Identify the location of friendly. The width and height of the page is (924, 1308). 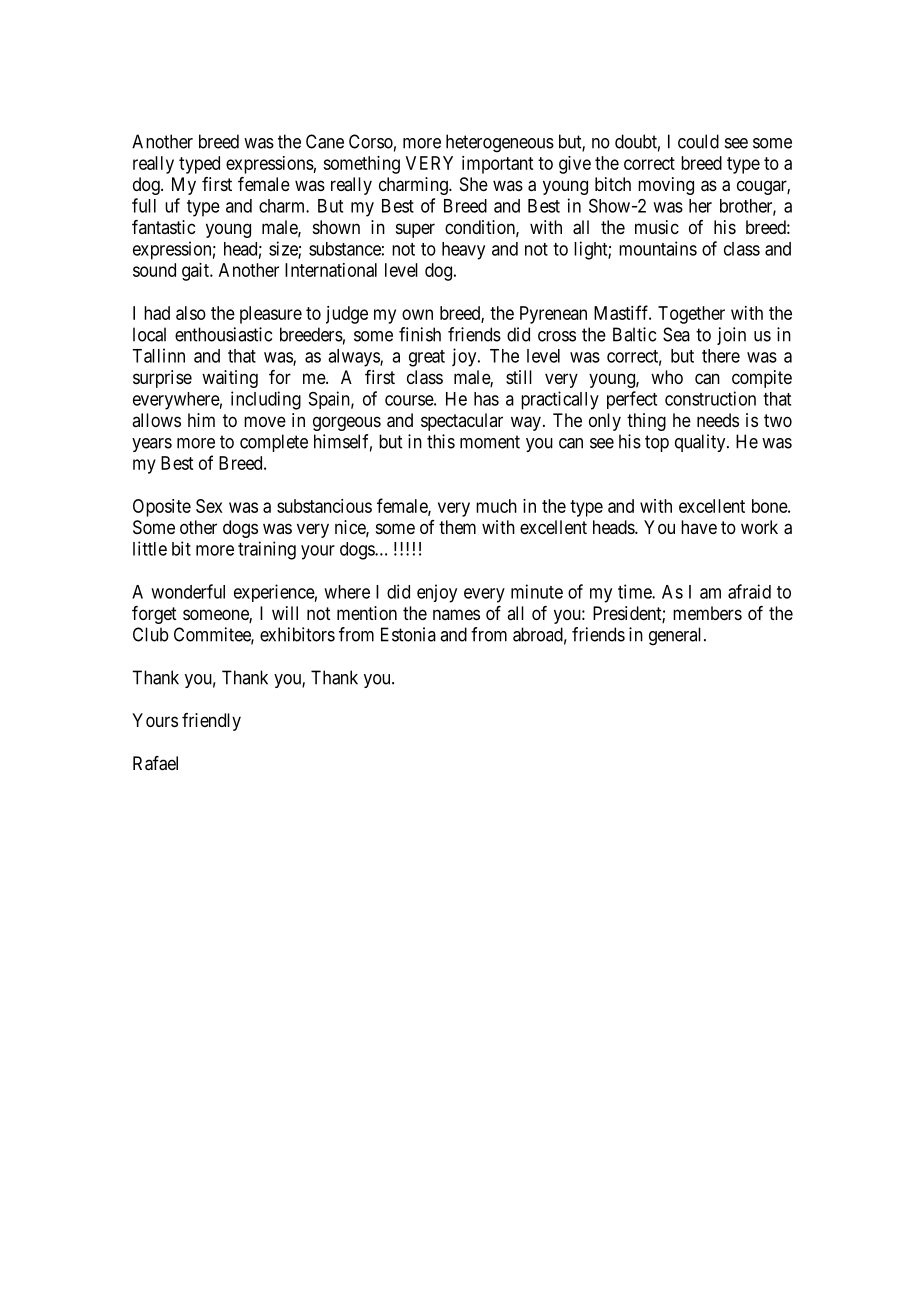
(211, 722).
